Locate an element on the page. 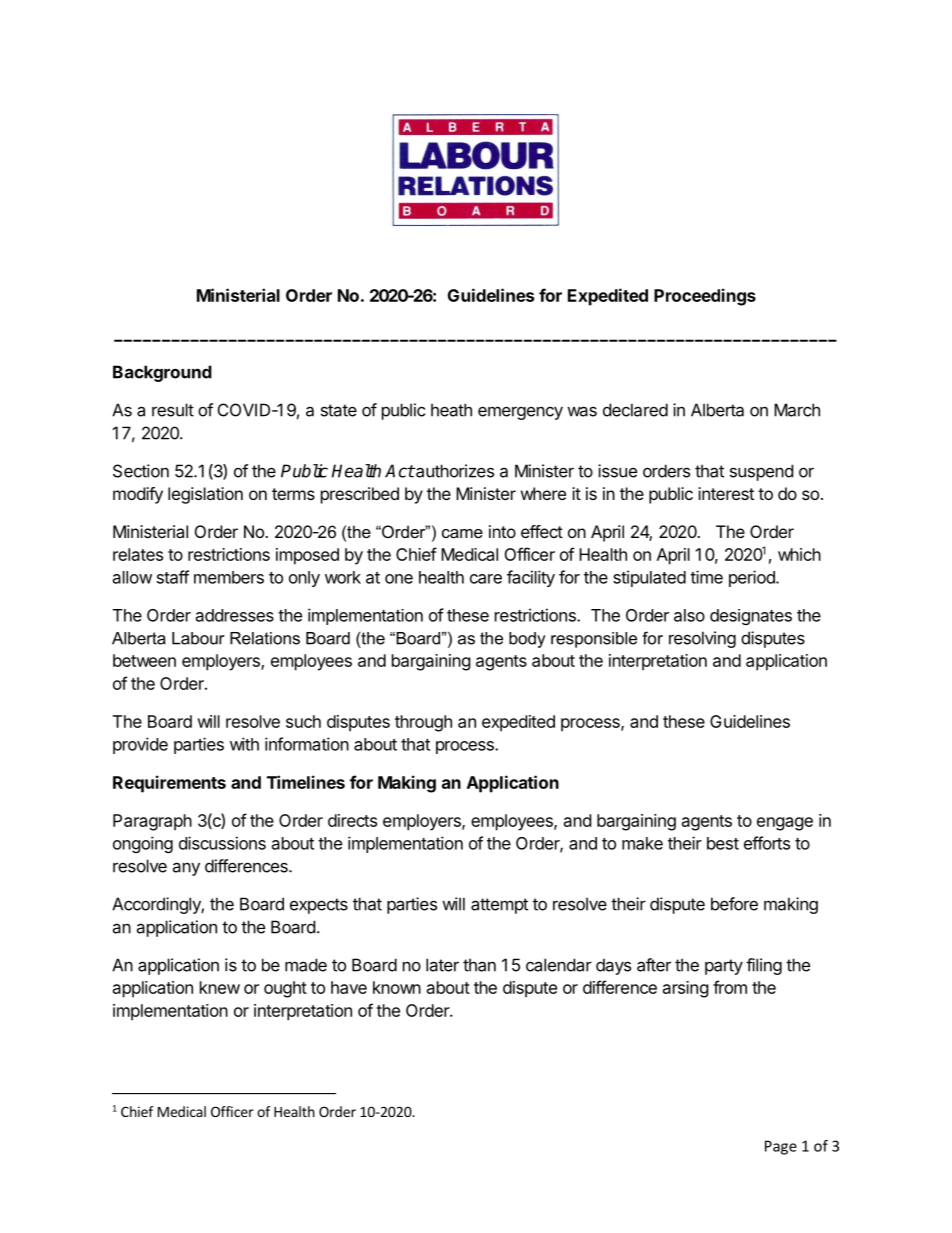 This image has height=1233, width=952. through is located at coordinates (423, 723).
